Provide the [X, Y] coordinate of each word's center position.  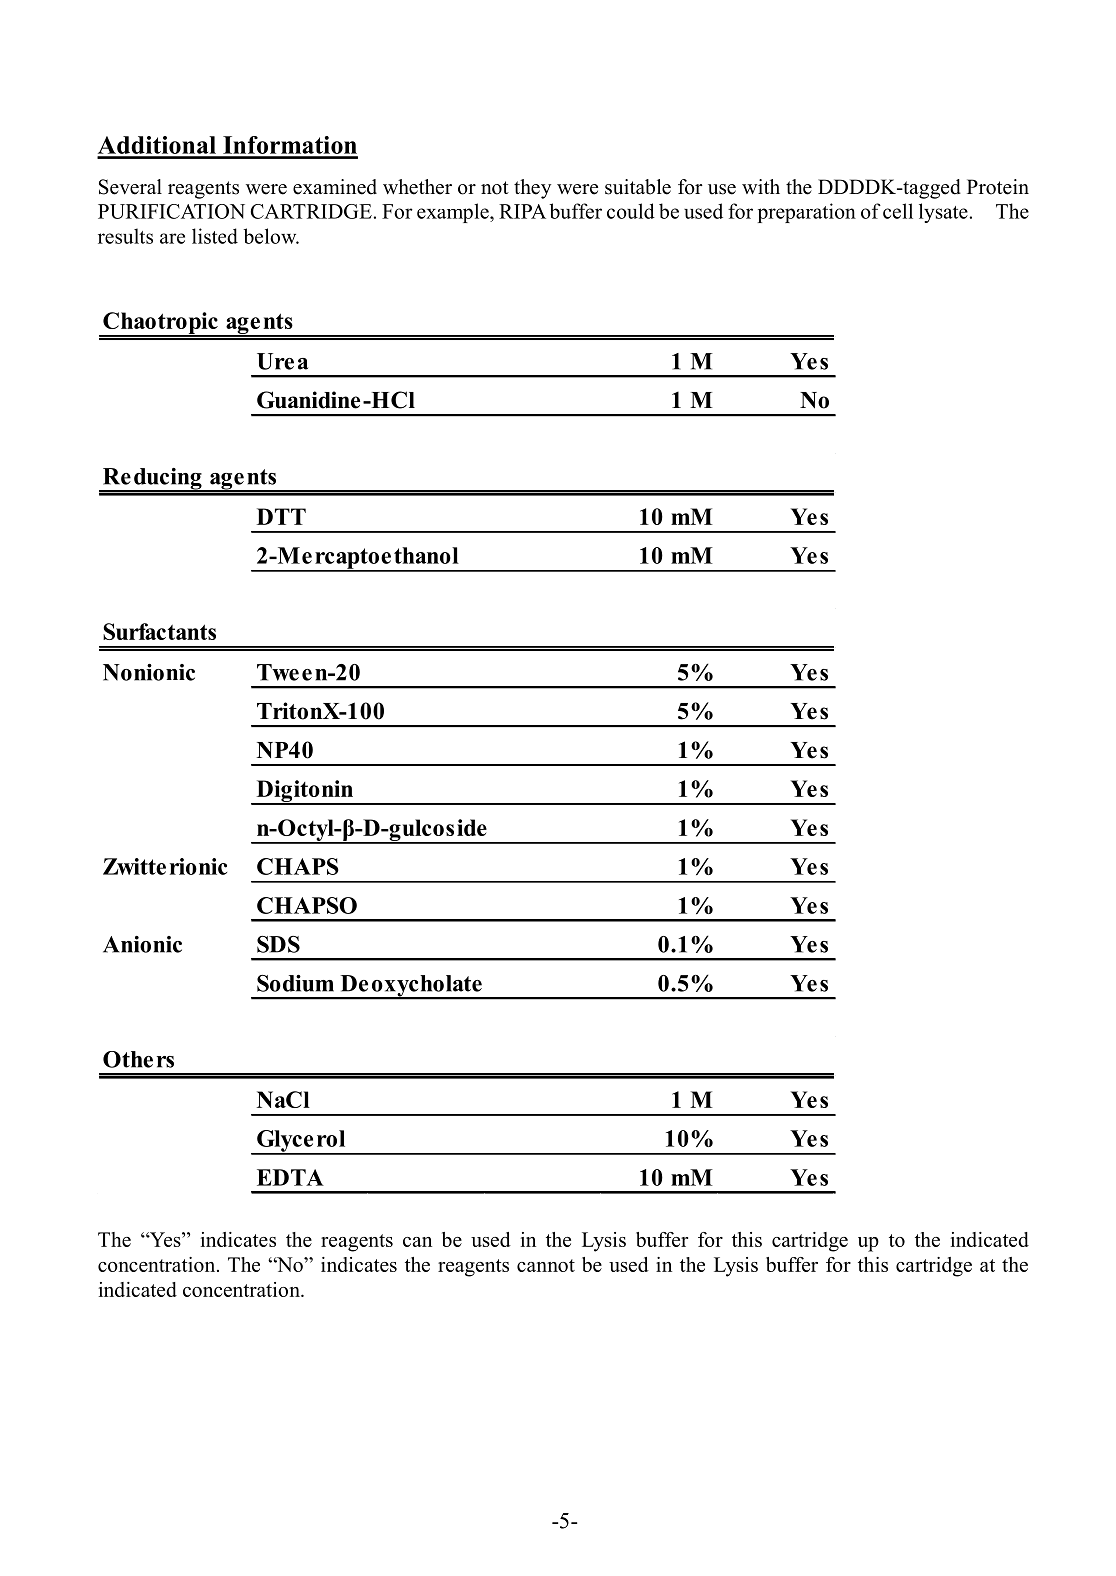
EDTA [290, 1177]
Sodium [295, 983]
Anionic [142, 944]
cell [898, 211]
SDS [278, 944]
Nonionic [149, 672]
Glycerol [301, 1142]
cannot [546, 1265]
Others [138, 1059]
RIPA [522, 211]
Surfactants [159, 631]
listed [215, 236]
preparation [807, 213]
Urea [282, 361]
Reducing [152, 480]
